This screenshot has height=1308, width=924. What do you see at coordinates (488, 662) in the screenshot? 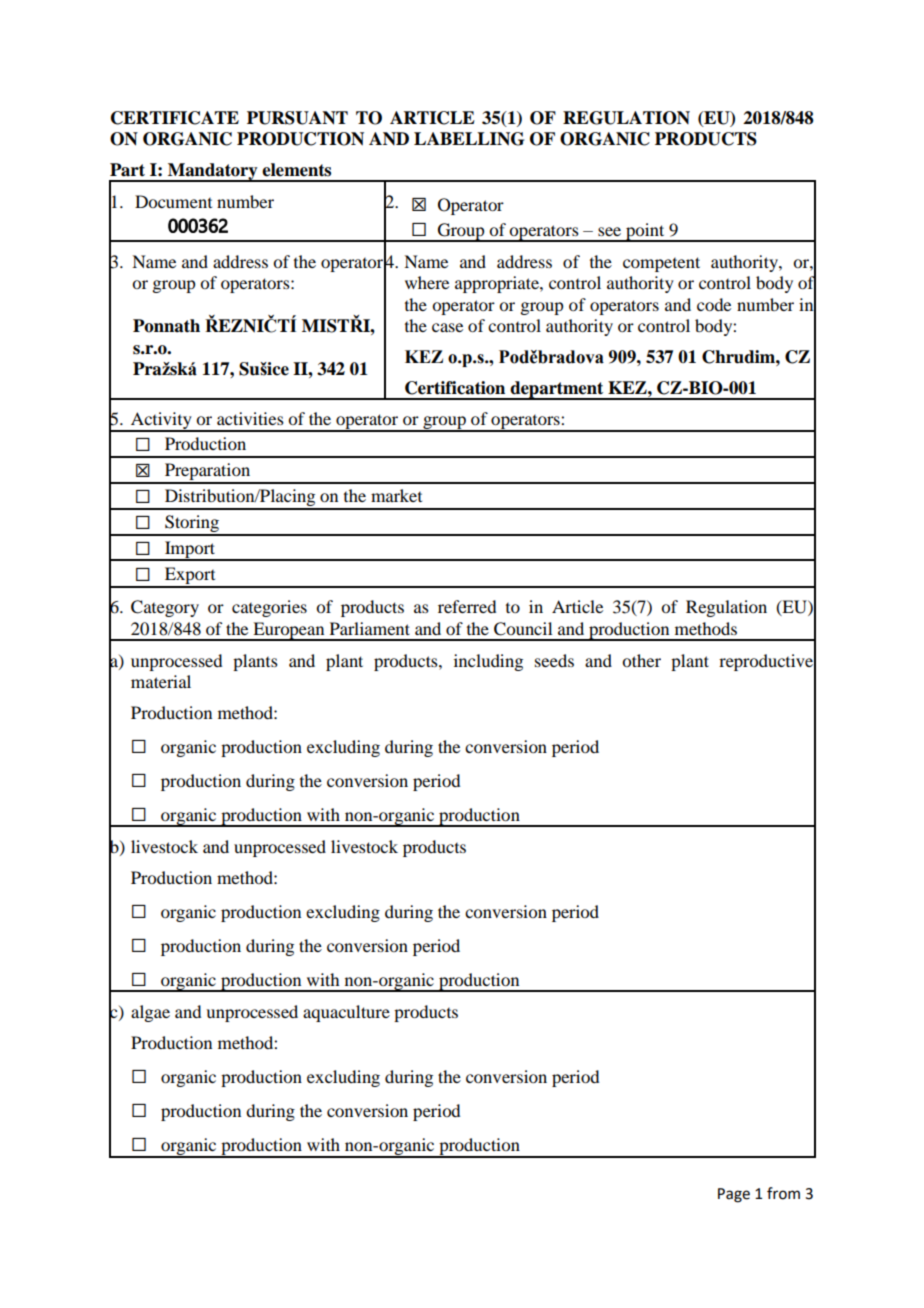
I see `including` at bounding box center [488, 662].
